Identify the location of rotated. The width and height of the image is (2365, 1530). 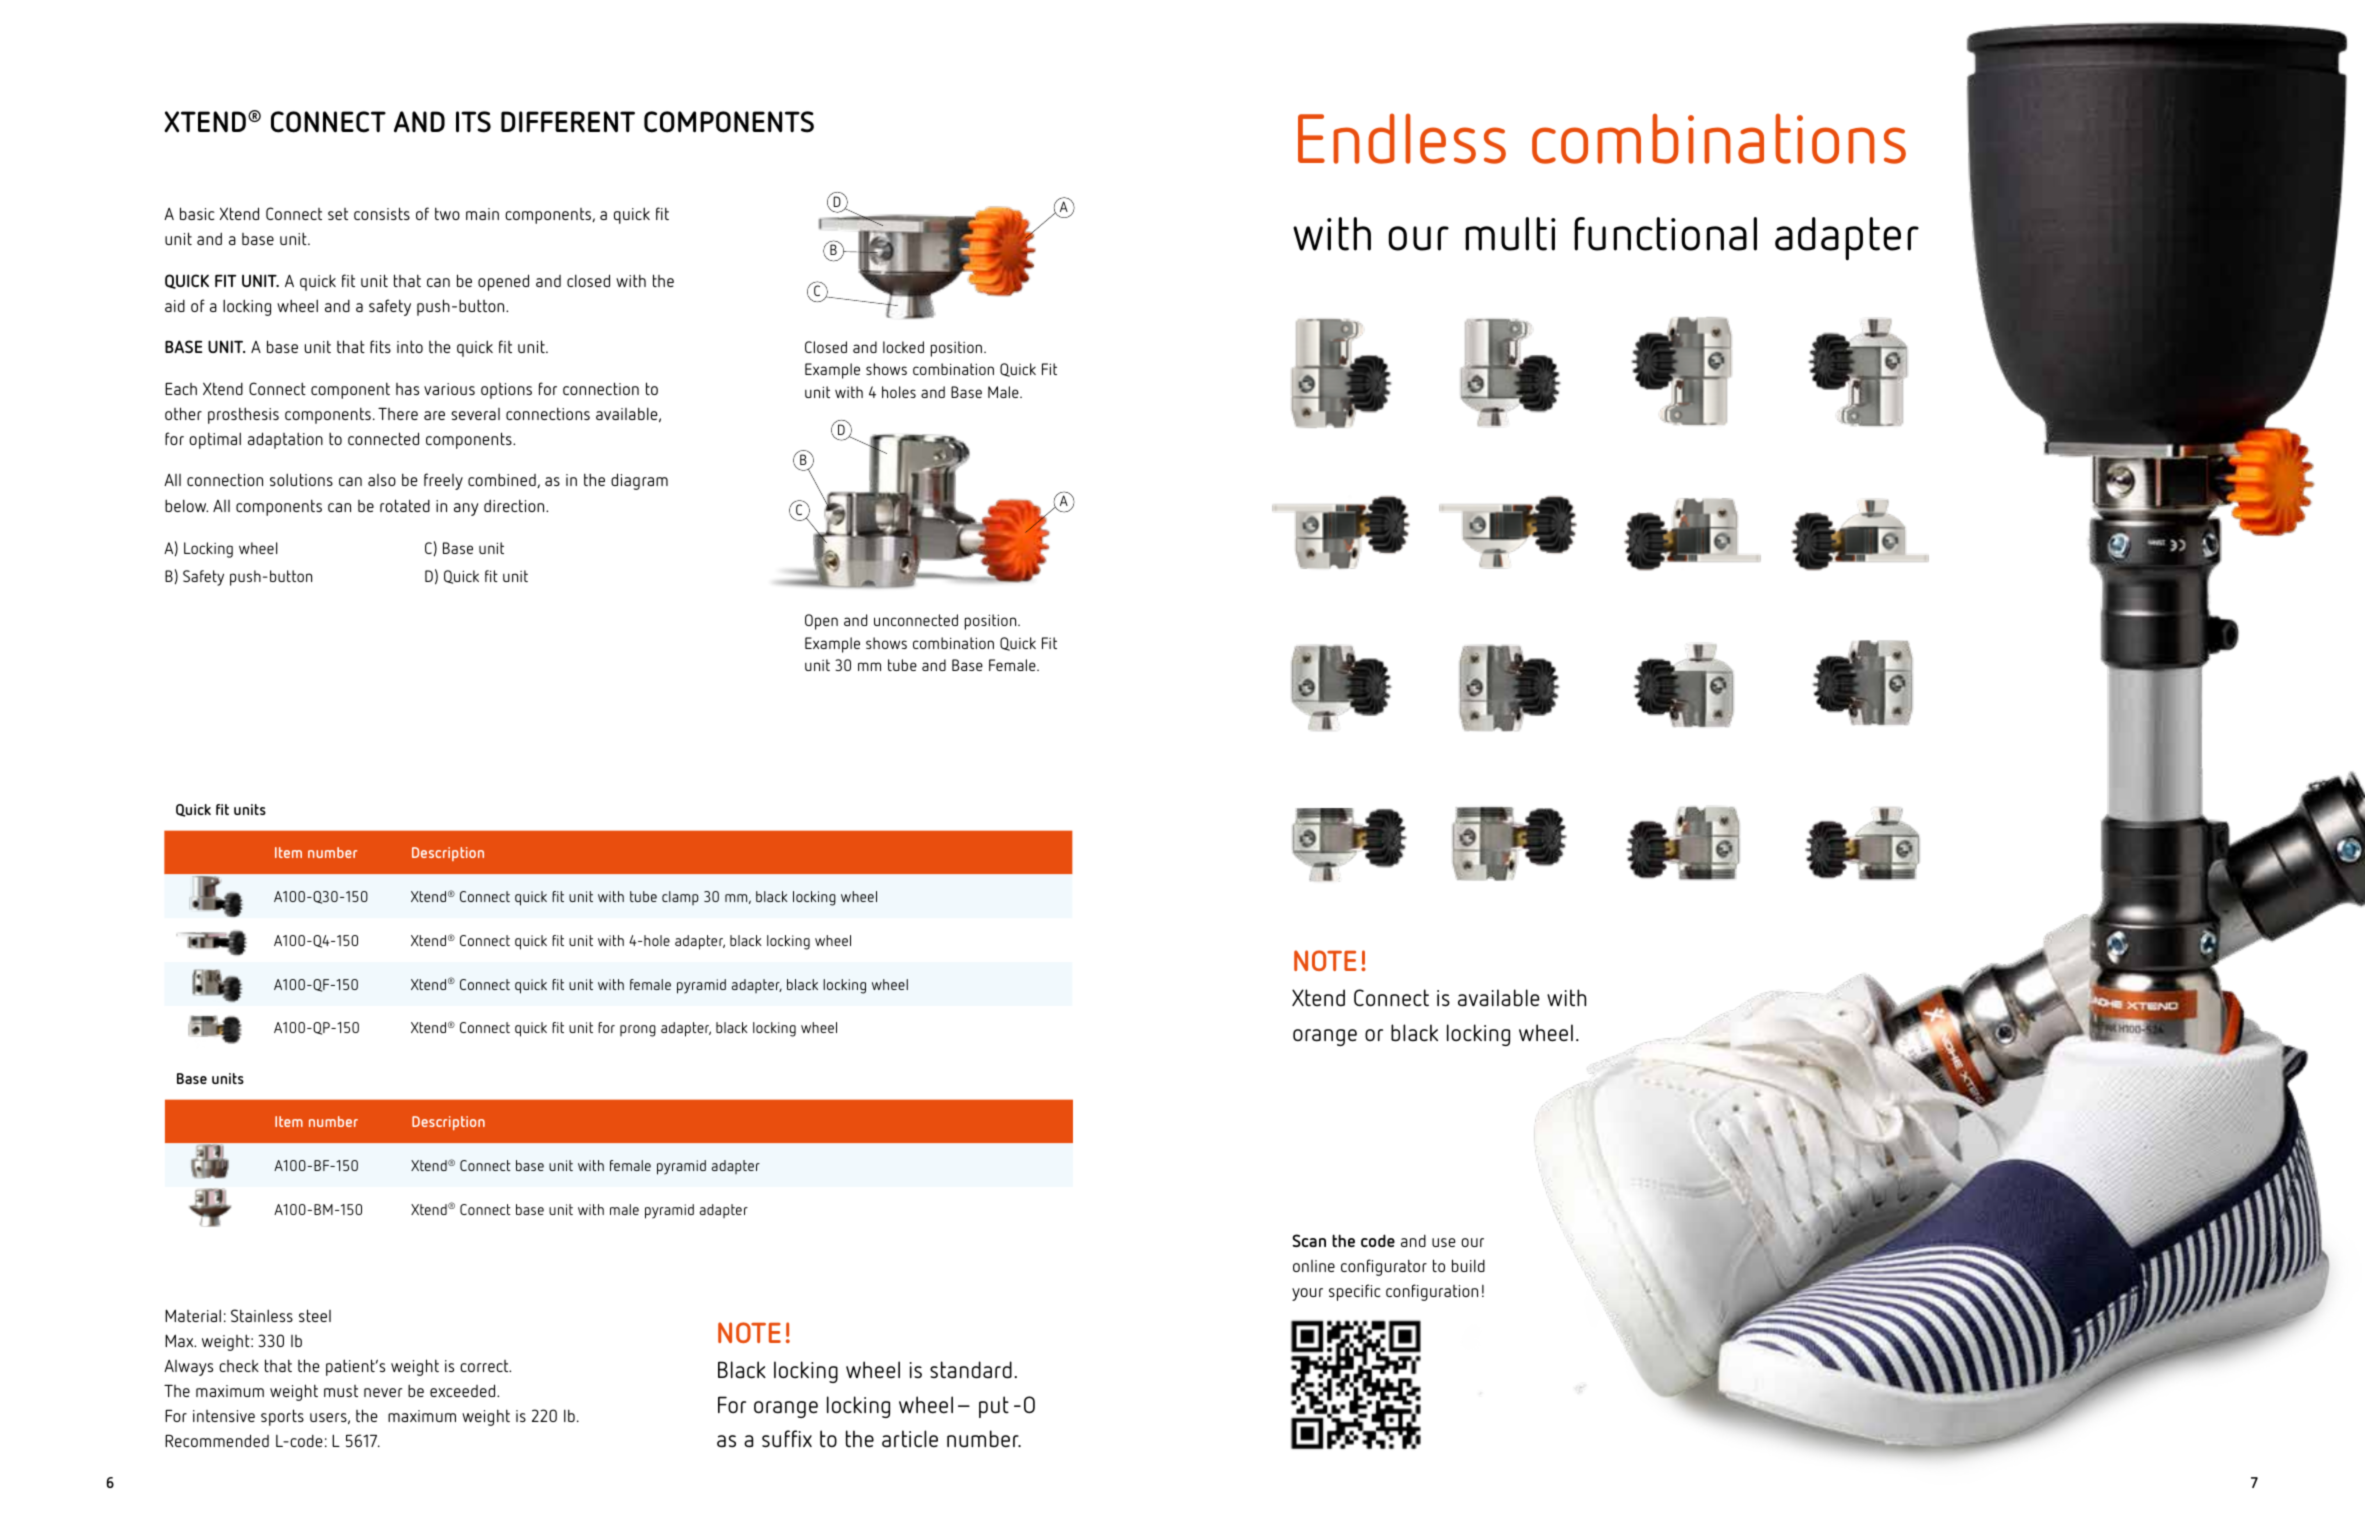
(405, 505).
